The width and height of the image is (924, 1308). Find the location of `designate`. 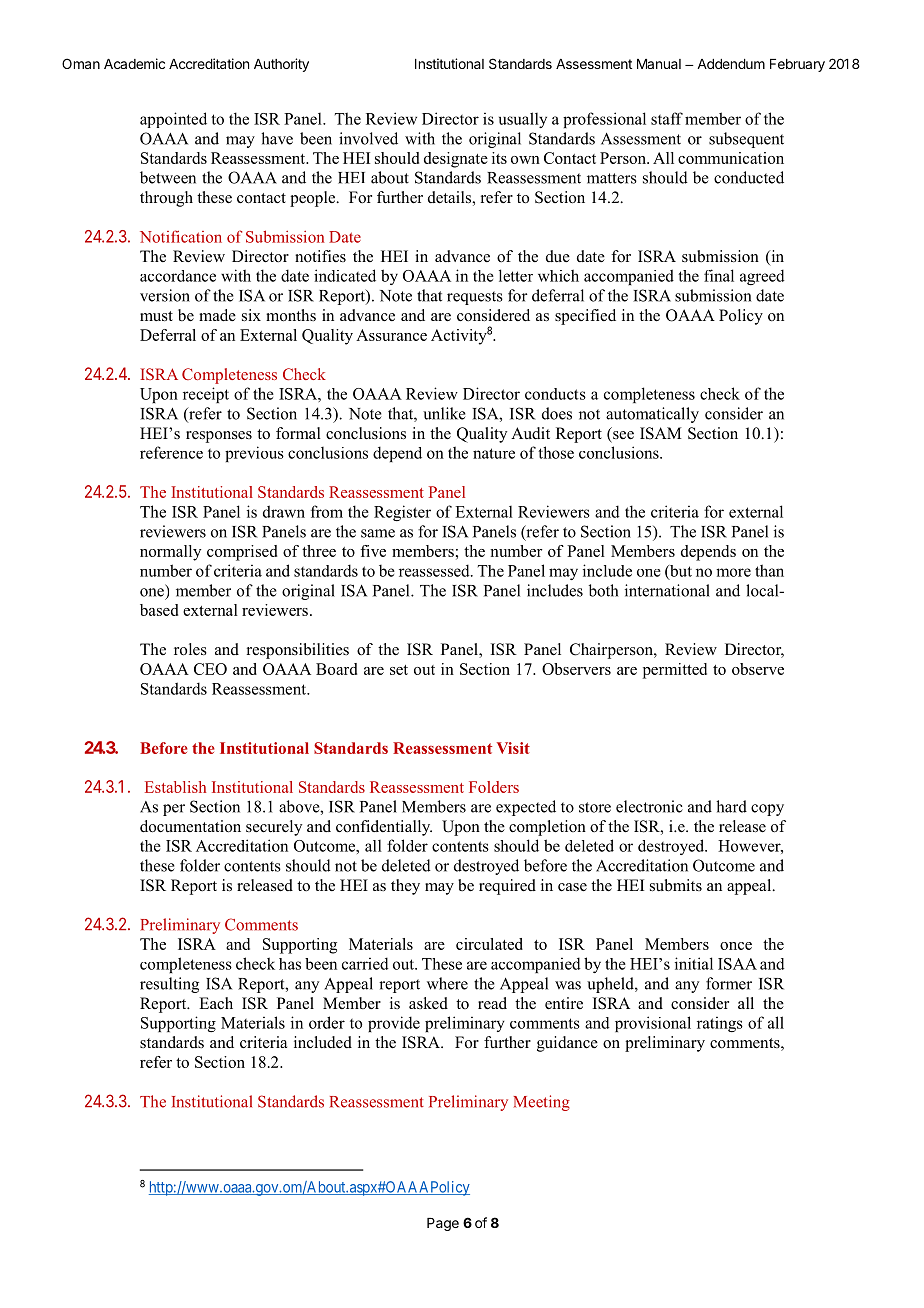

designate is located at coordinates (456, 160).
